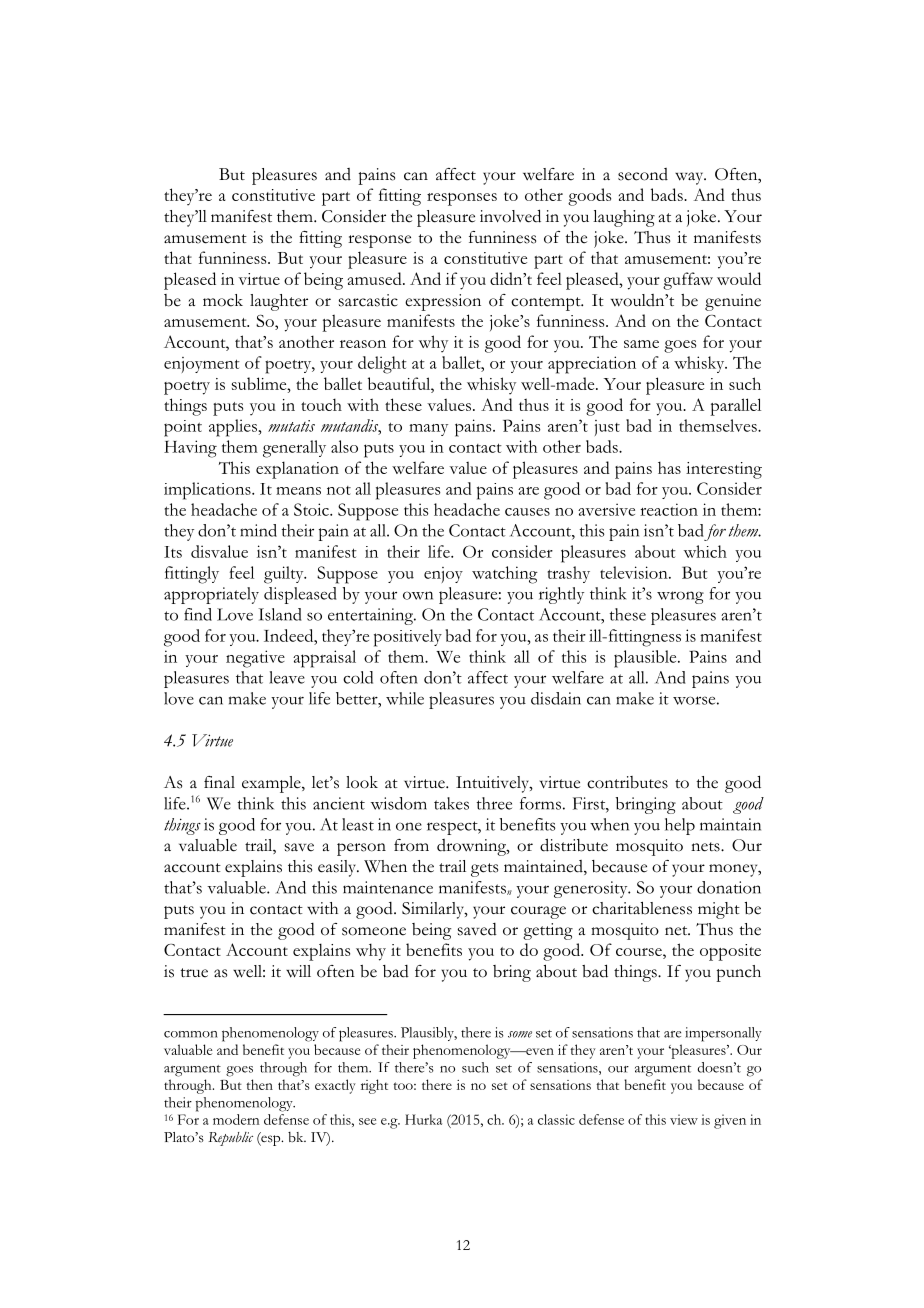 Image resolution: width=924 pixels, height=1308 pixels. What do you see at coordinates (255, 659) in the screenshot?
I see `negative` at bounding box center [255, 659].
